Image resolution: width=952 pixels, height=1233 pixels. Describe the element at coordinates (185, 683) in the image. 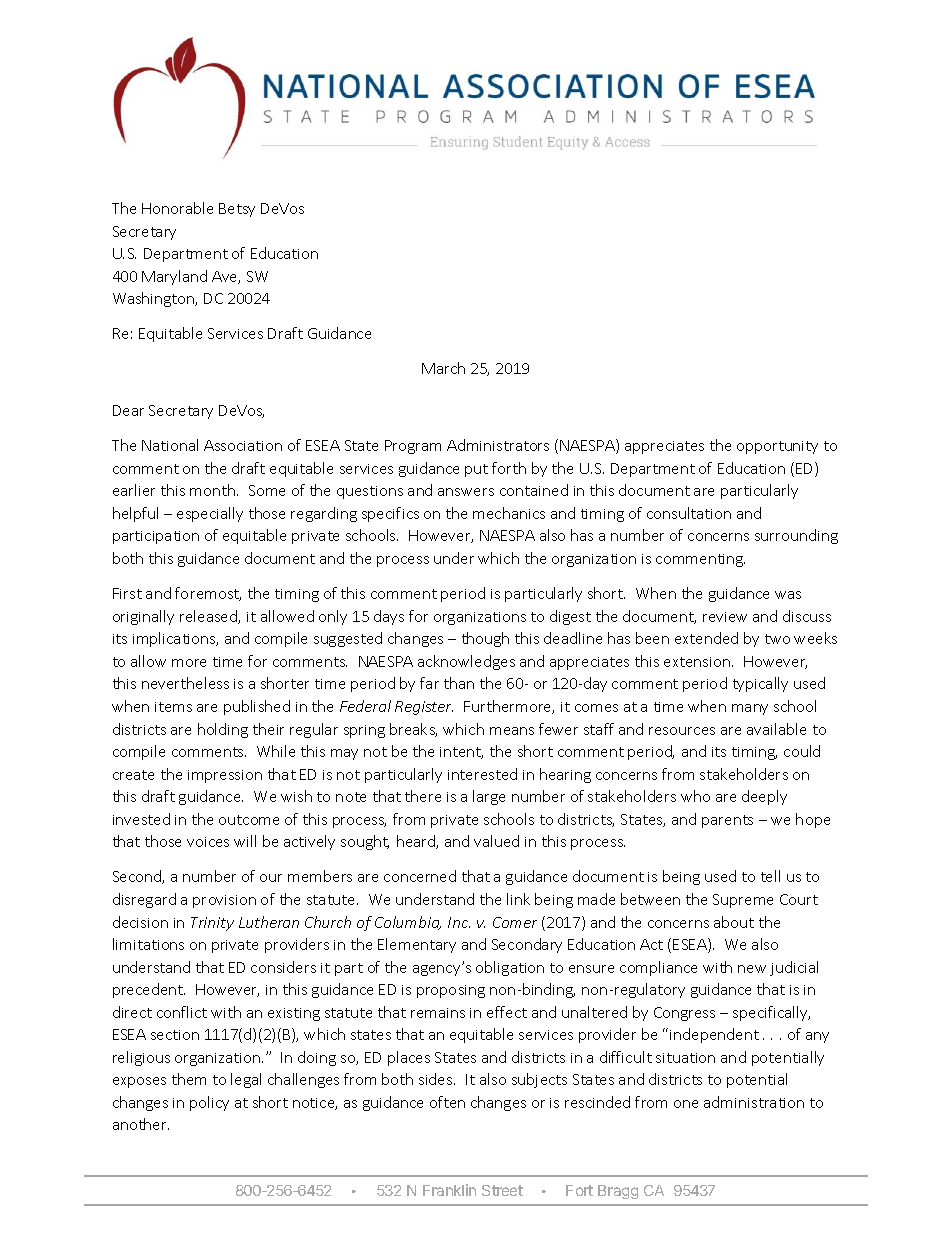

I see `nevertheless` at that location.
